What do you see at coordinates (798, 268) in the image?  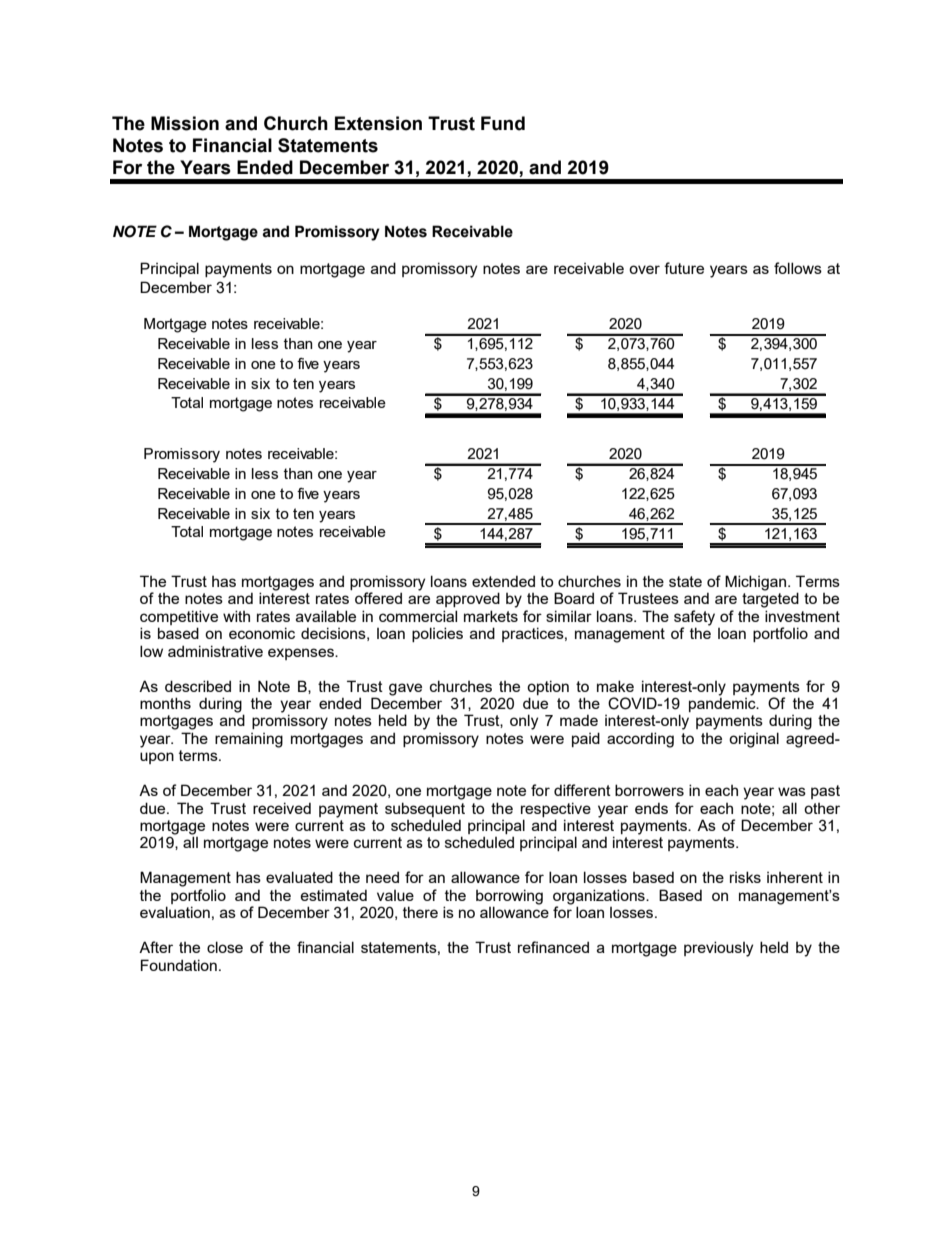 I see `follows` at bounding box center [798, 268].
